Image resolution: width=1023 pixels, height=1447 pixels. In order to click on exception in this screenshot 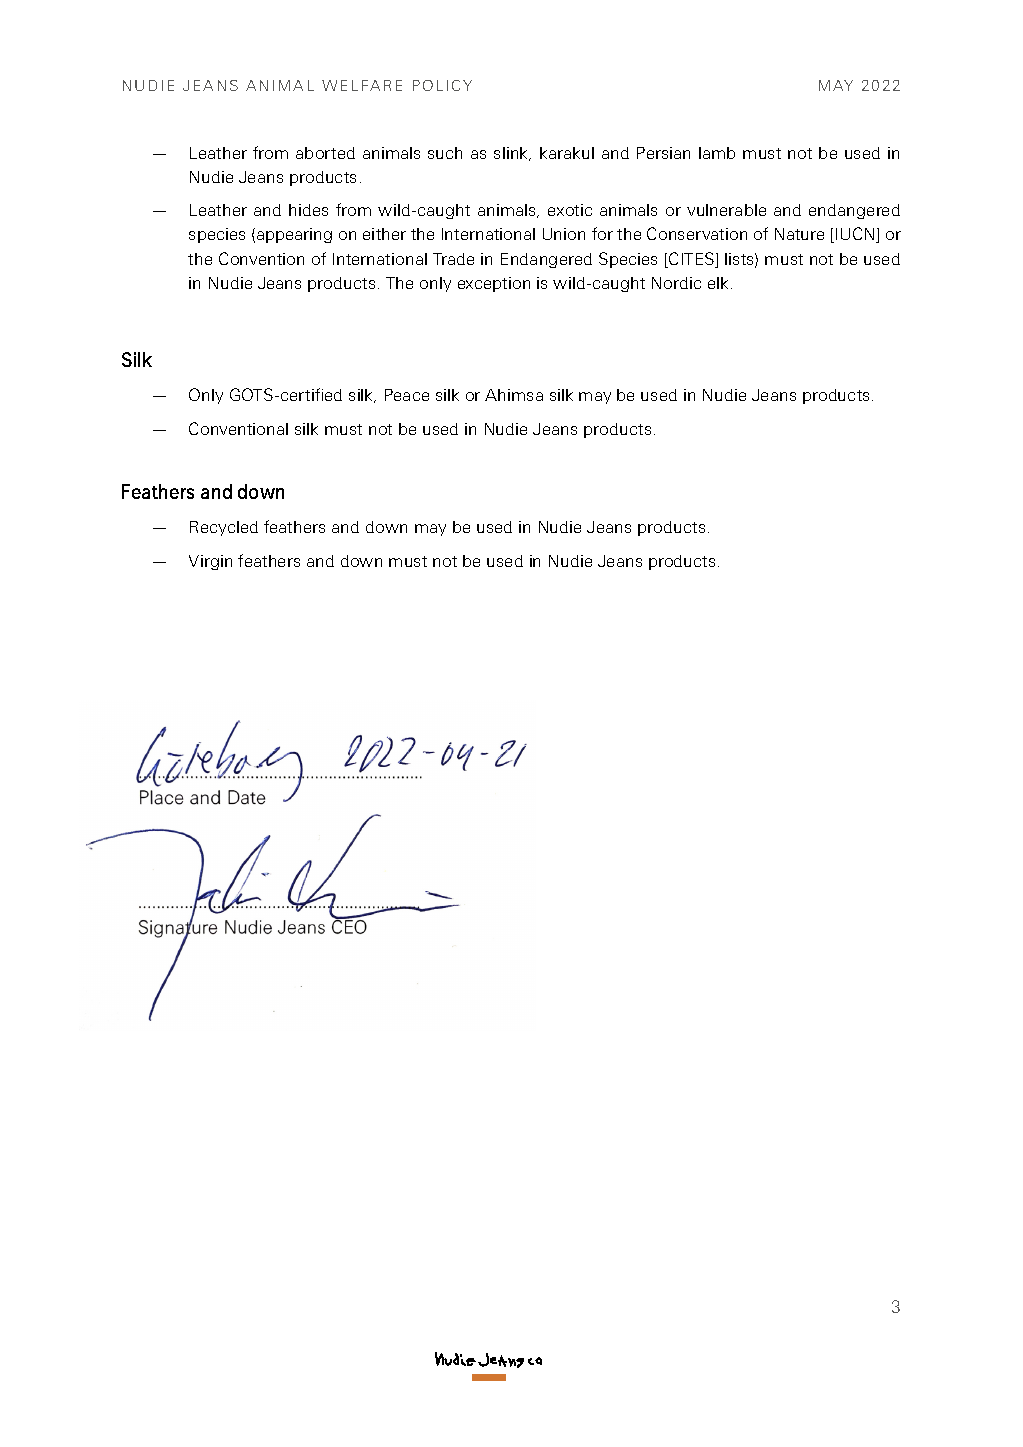, I will do `click(494, 284)`.
